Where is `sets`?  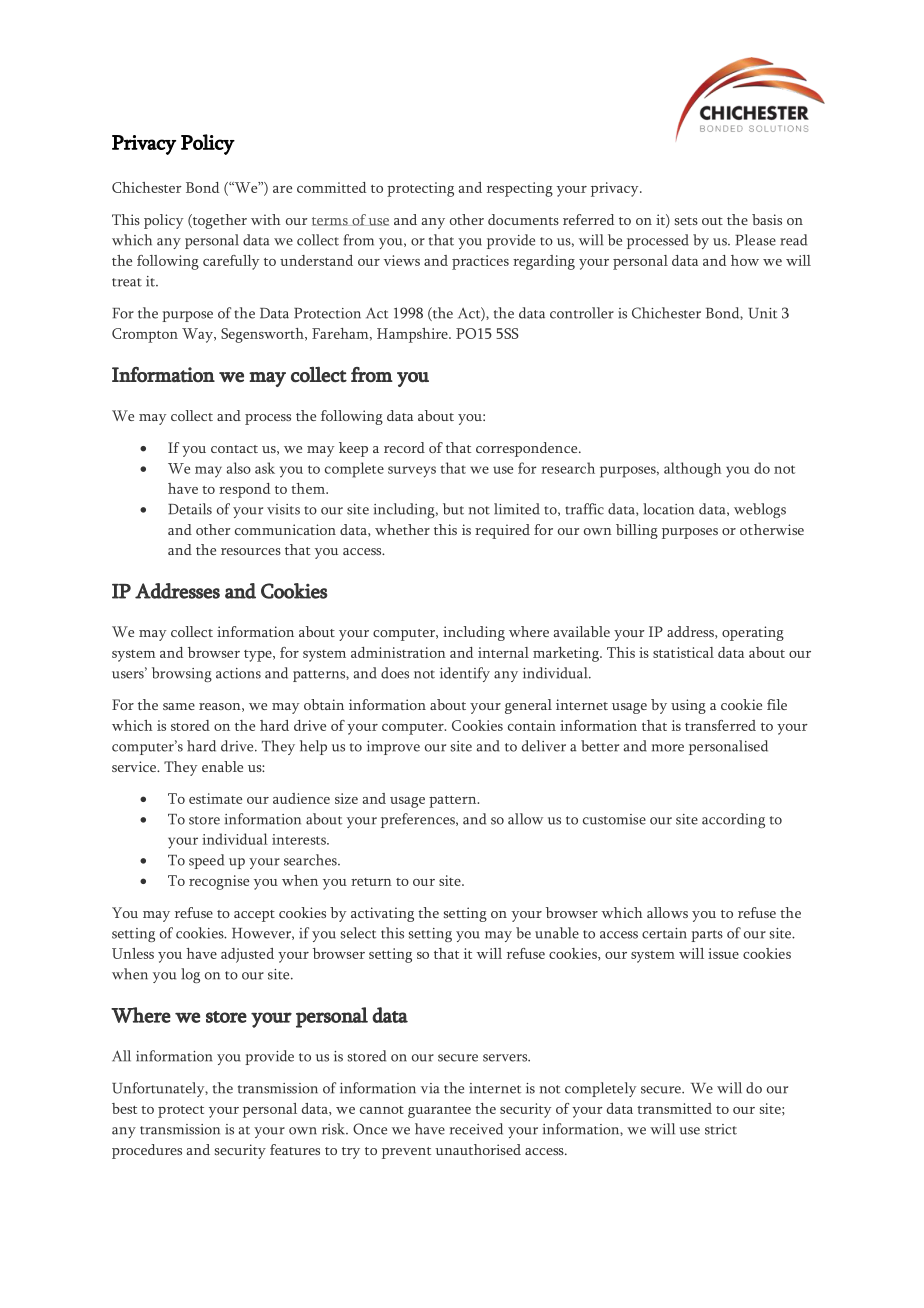 sets is located at coordinates (686, 221).
